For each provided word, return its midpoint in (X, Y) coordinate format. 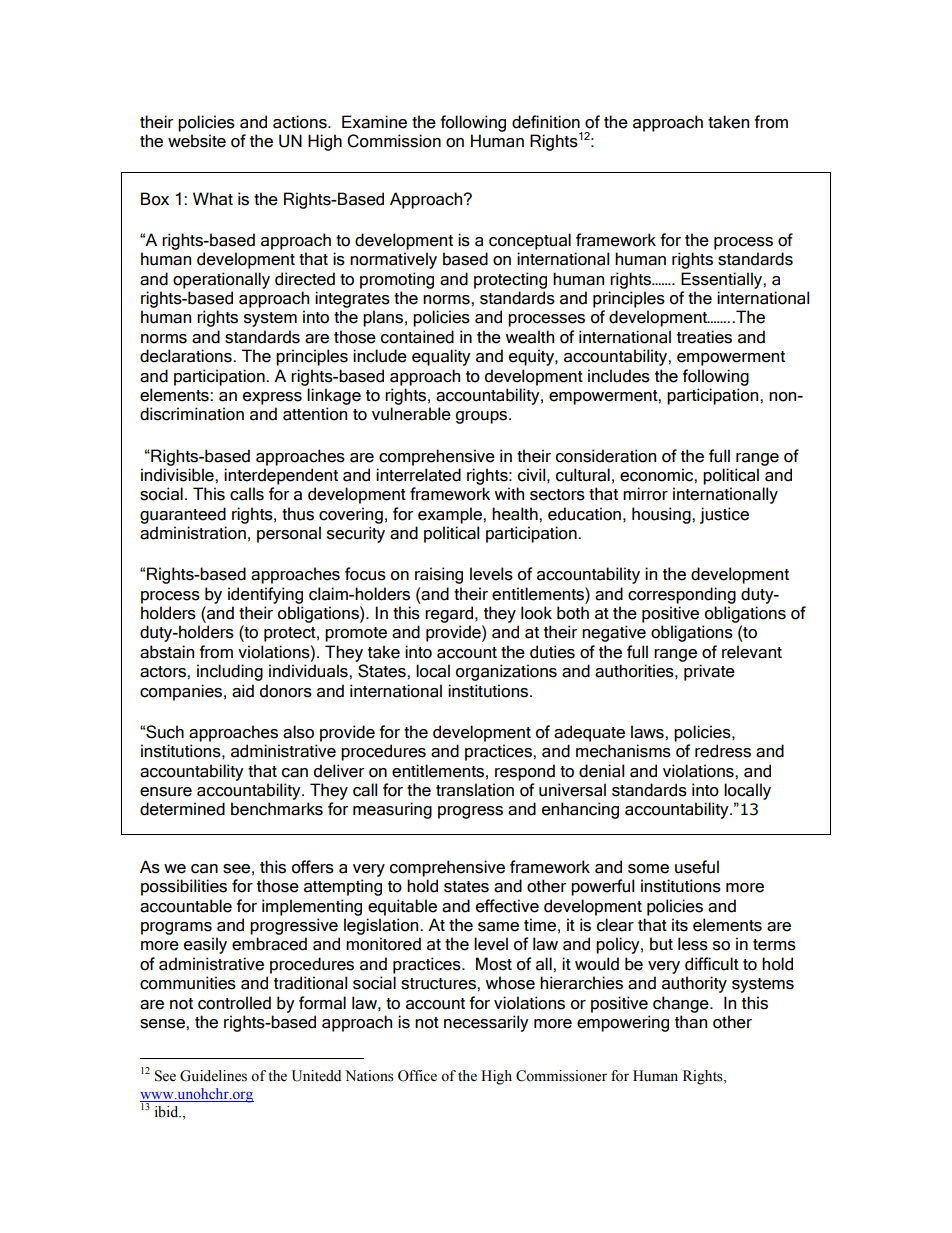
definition (546, 122)
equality (441, 357)
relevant (752, 652)
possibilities (184, 887)
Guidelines (213, 1076)
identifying (265, 595)
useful (697, 867)
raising (439, 575)
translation (475, 790)
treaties (704, 337)
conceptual (530, 241)
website (197, 141)
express (272, 398)
